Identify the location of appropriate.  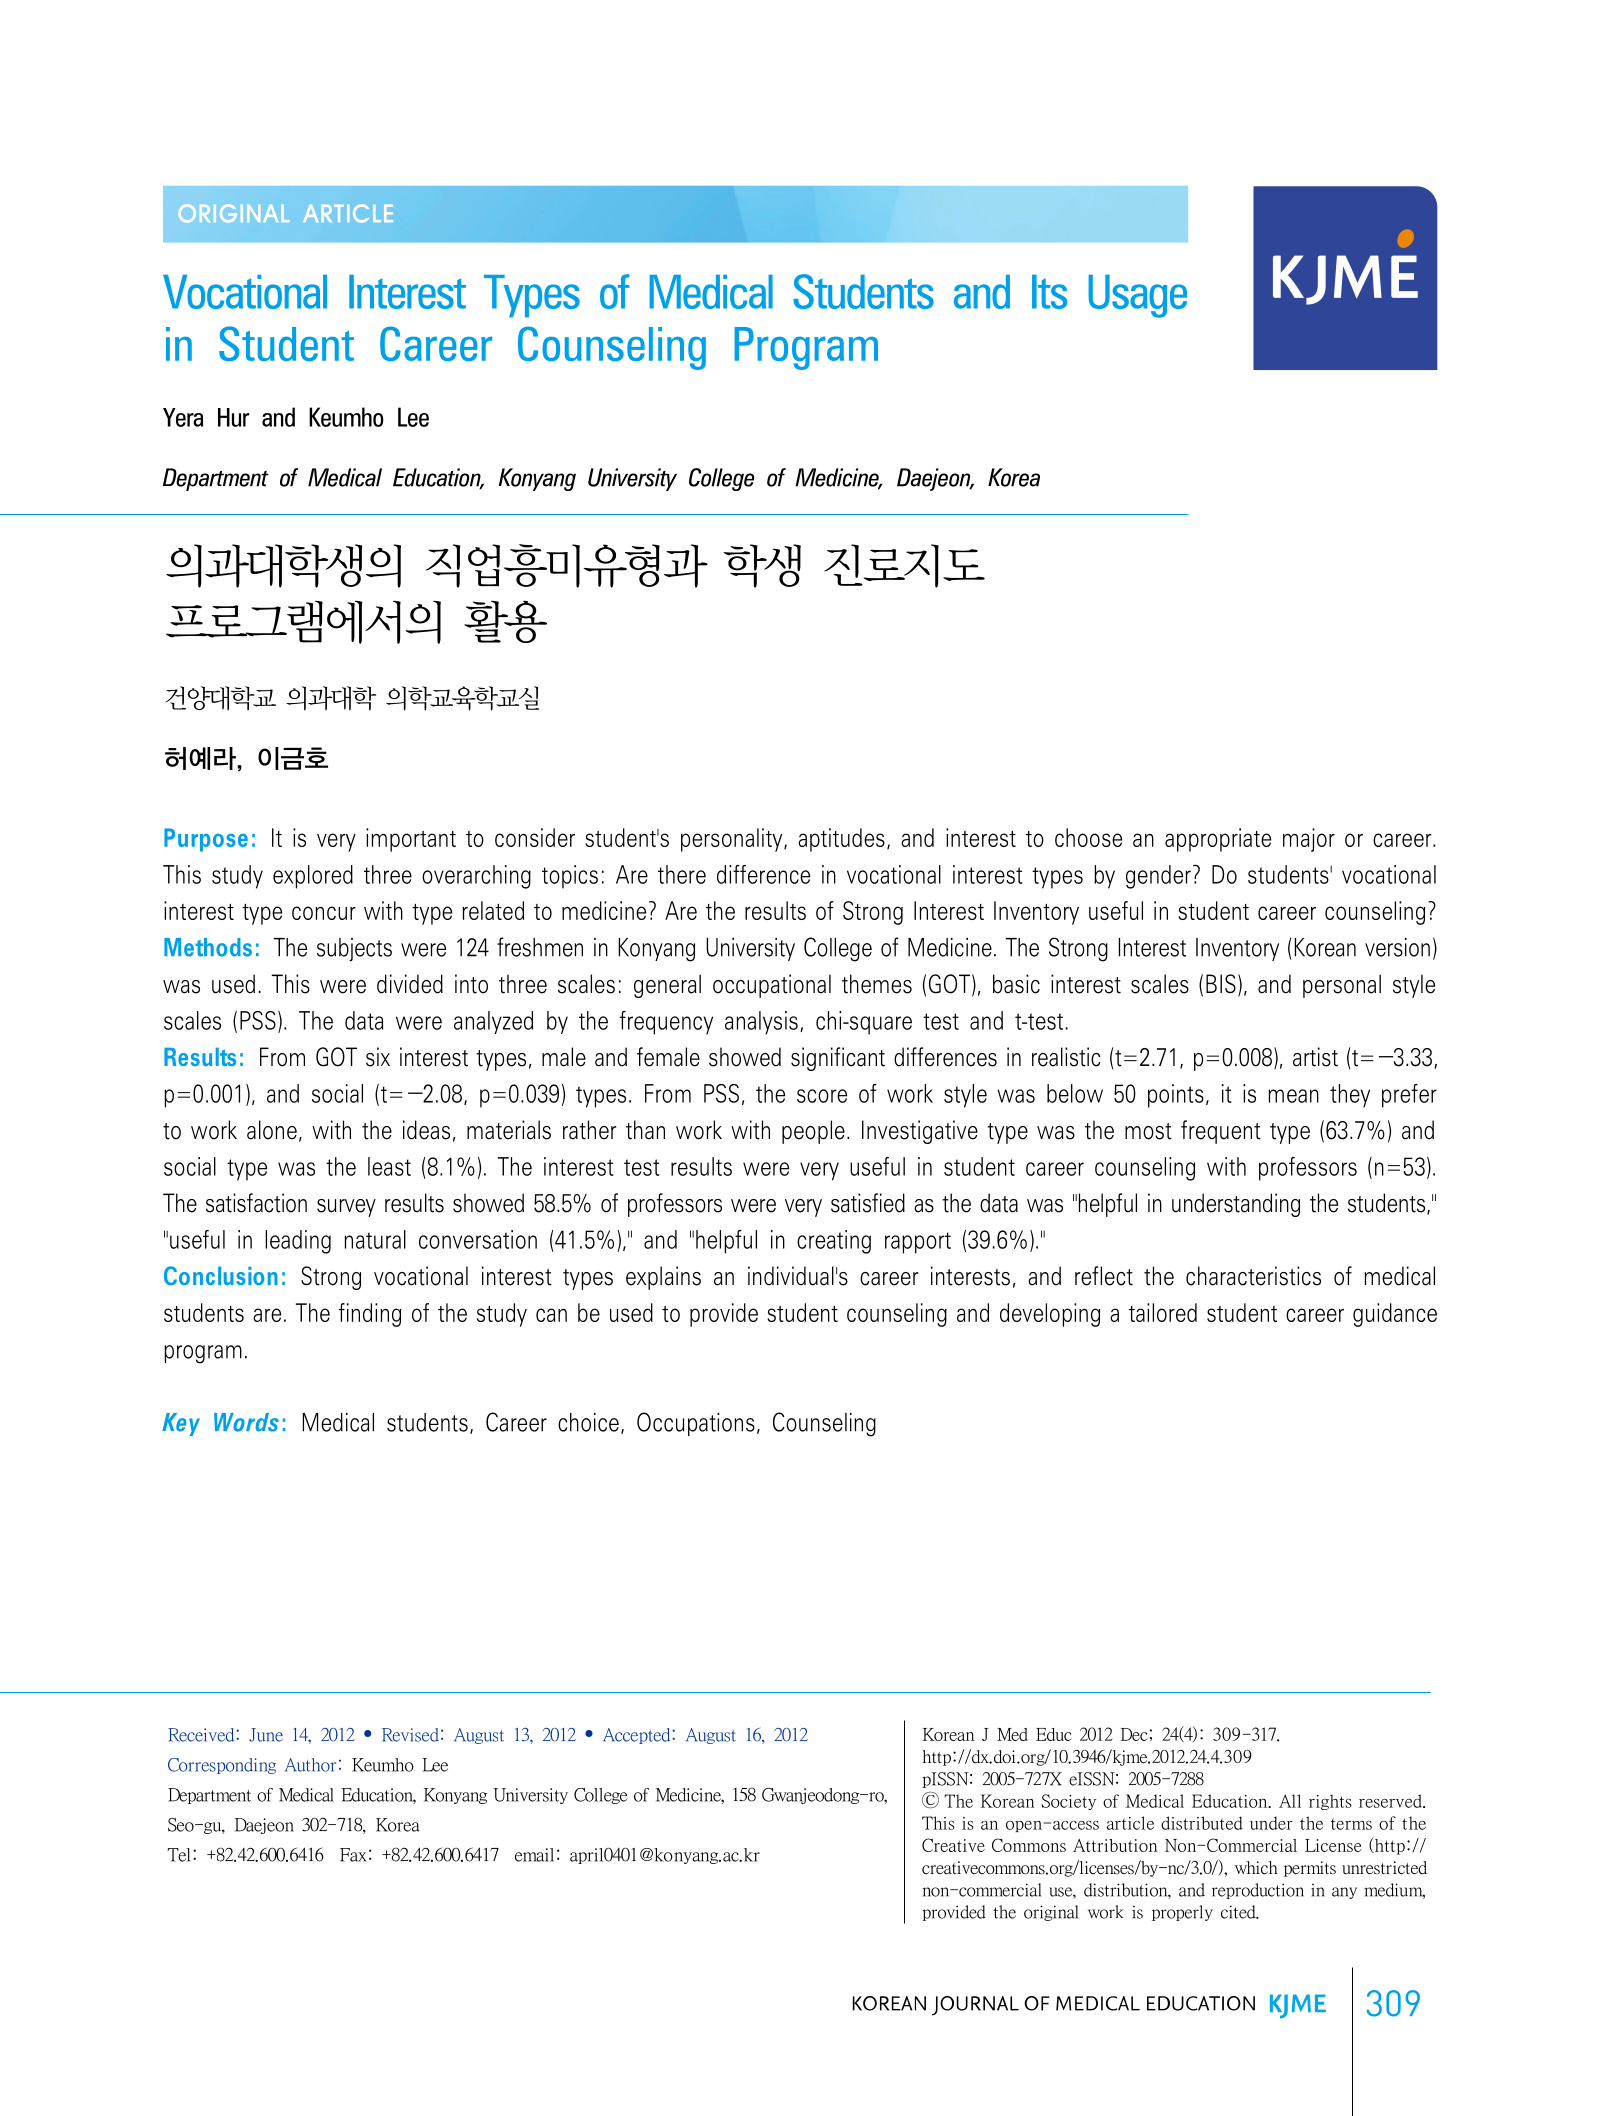
(1218, 840).
